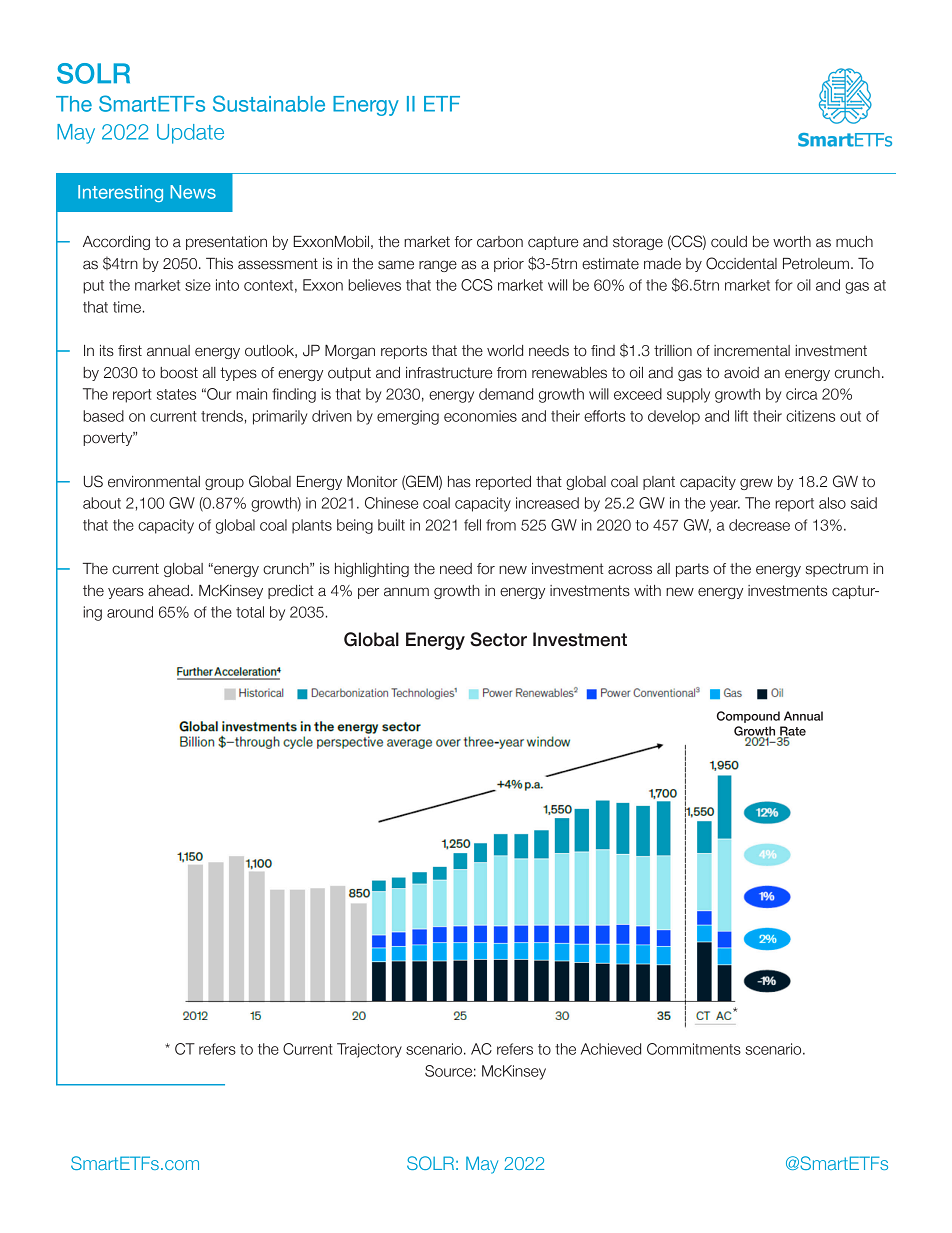  Describe the element at coordinates (190, 134) in the screenshot. I see `Update` at that location.
